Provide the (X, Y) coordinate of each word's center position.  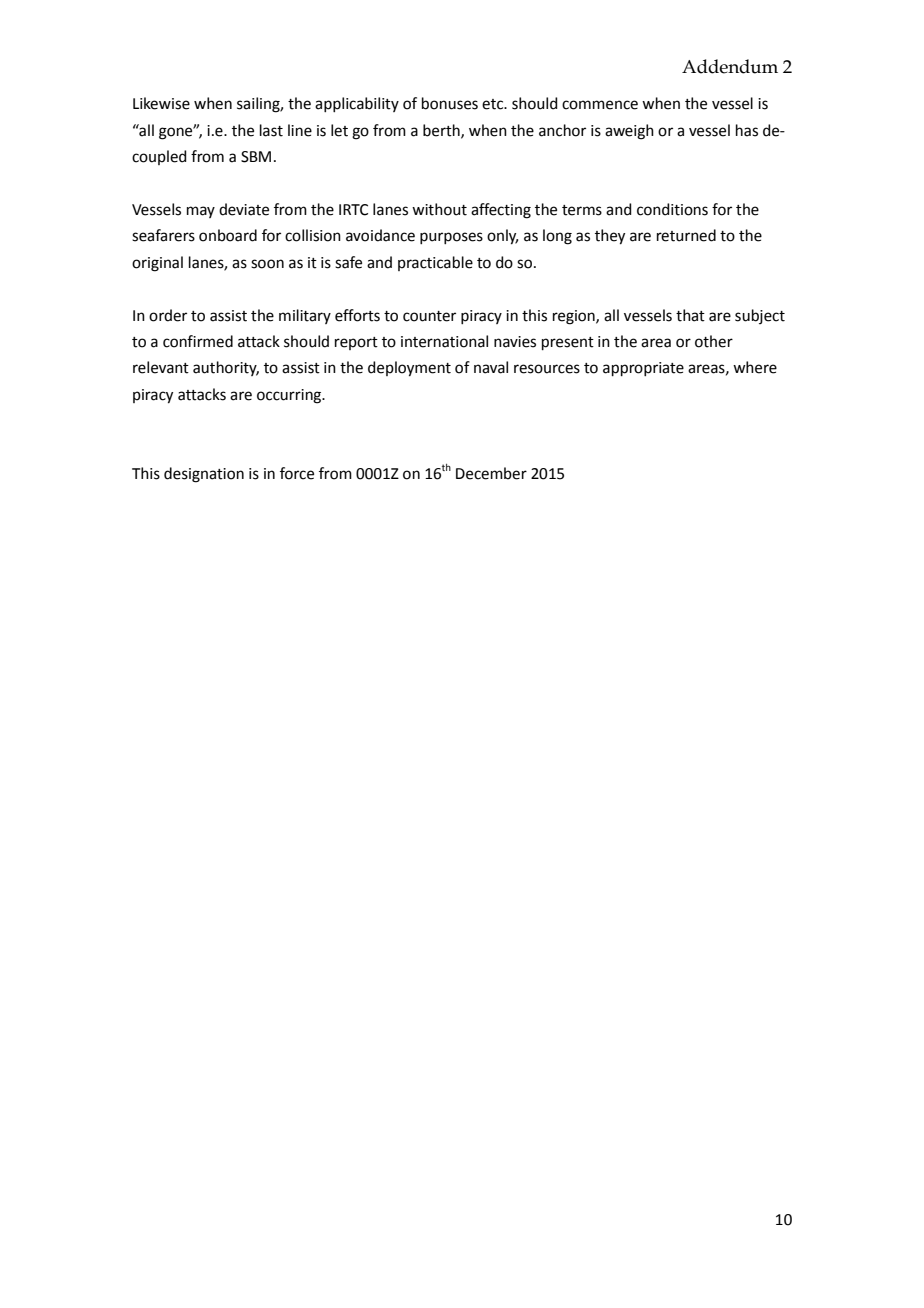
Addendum (730, 66)
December (491, 473)
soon (267, 264)
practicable (435, 263)
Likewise (161, 103)
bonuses (450, 103)
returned (686, 235)
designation (204, 475)
